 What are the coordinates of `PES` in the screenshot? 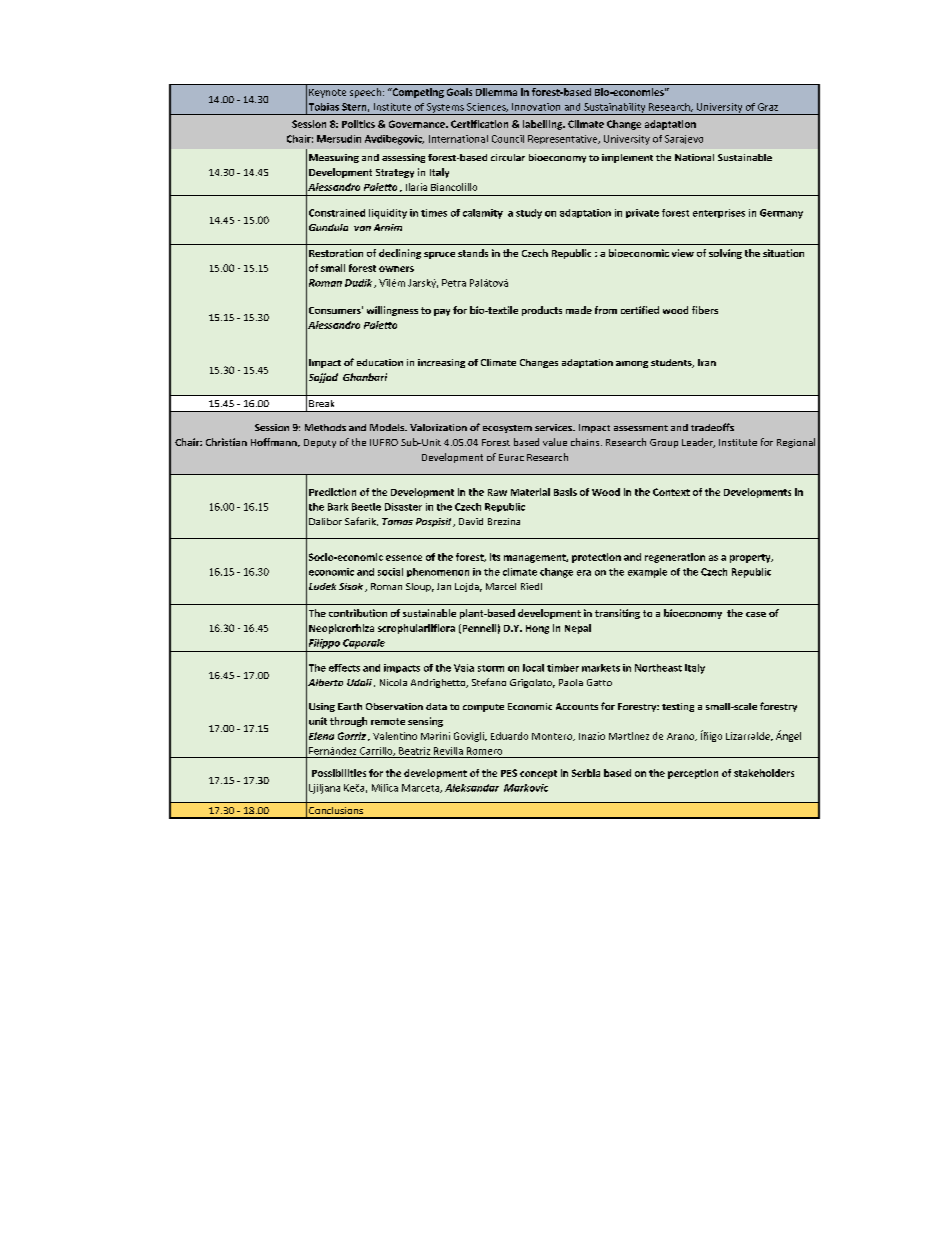 It's located at (509, 773).
